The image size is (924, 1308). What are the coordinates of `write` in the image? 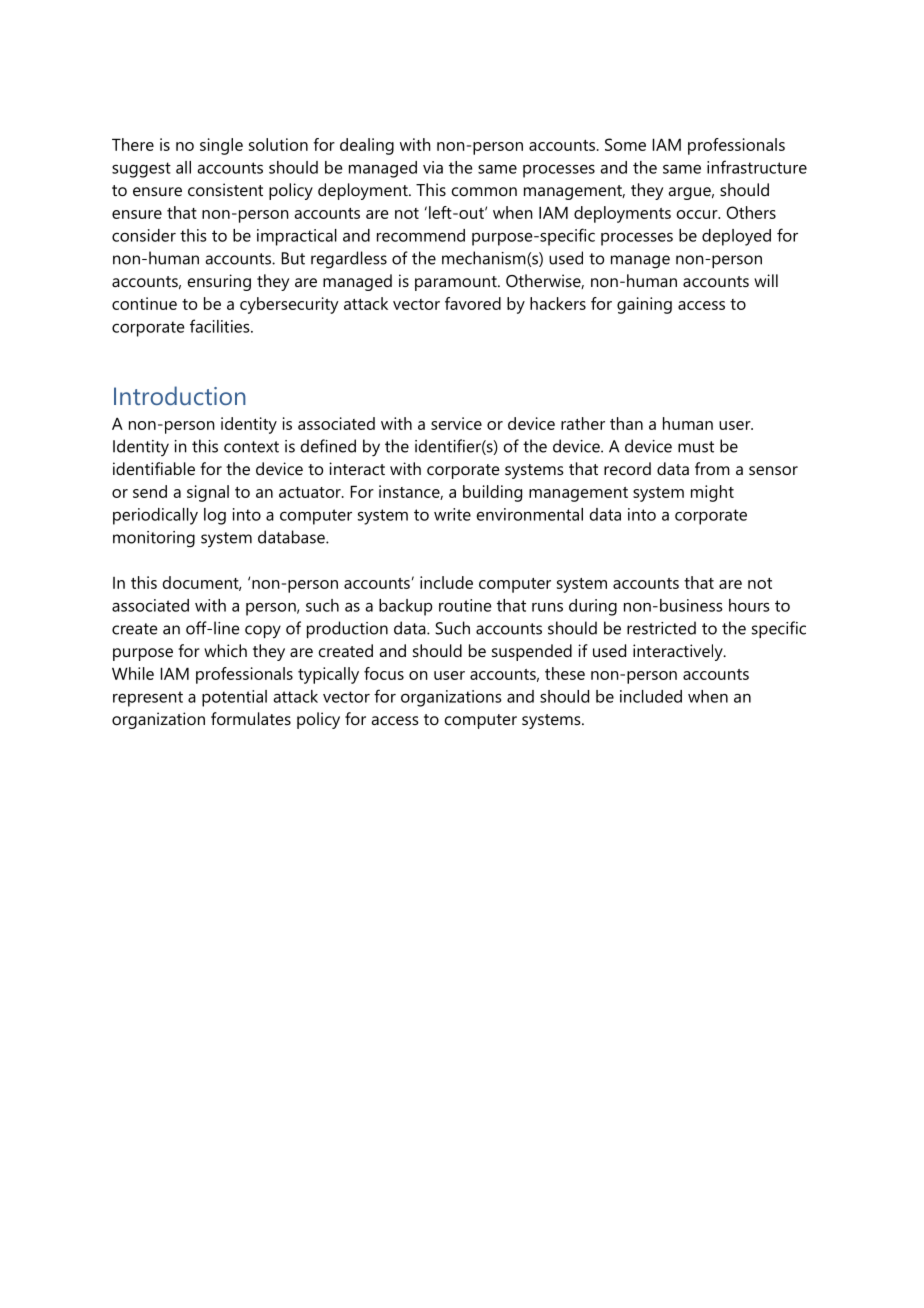 It's located at (452, 514).
